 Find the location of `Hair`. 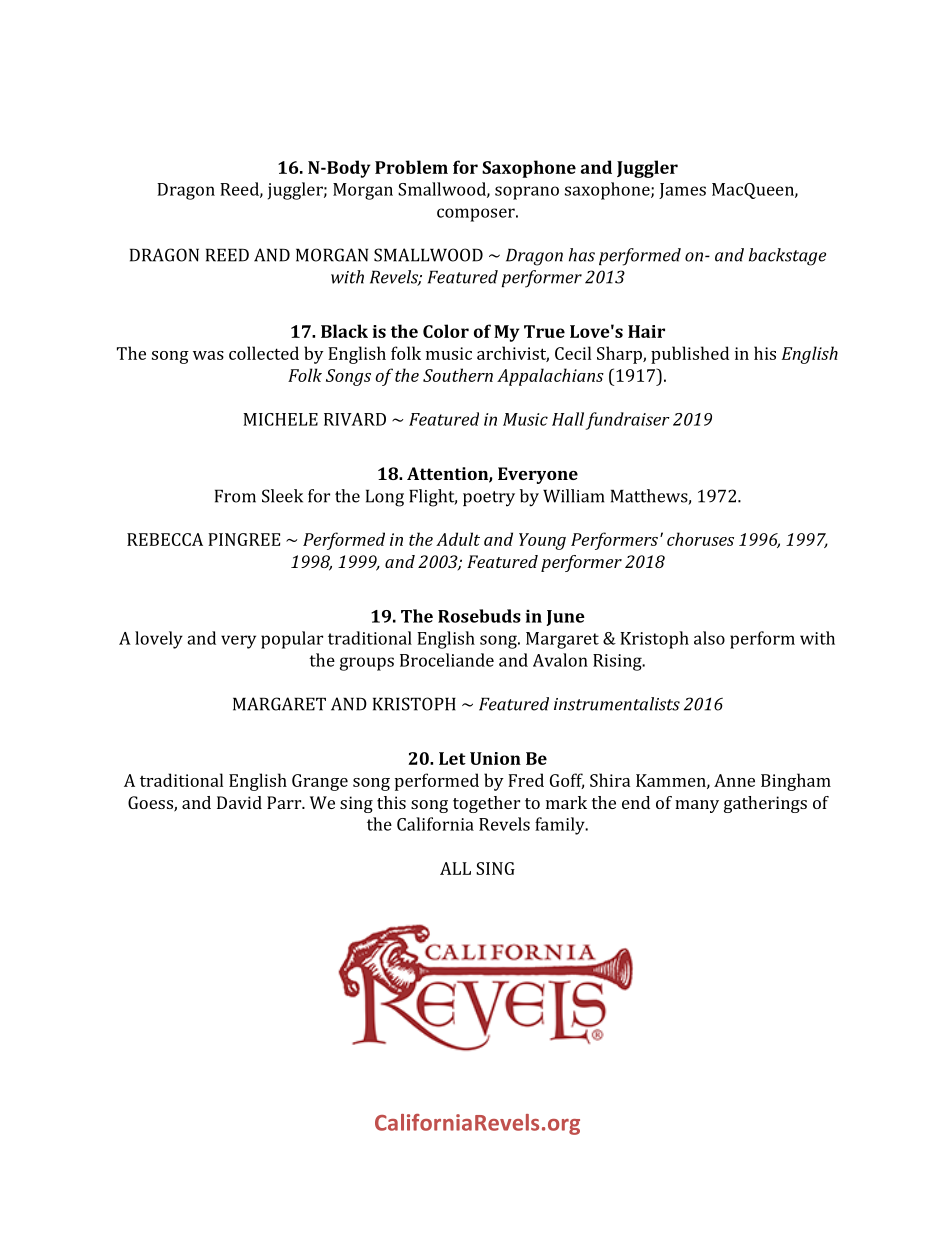

Hair is located at coordinates (646, 331).
